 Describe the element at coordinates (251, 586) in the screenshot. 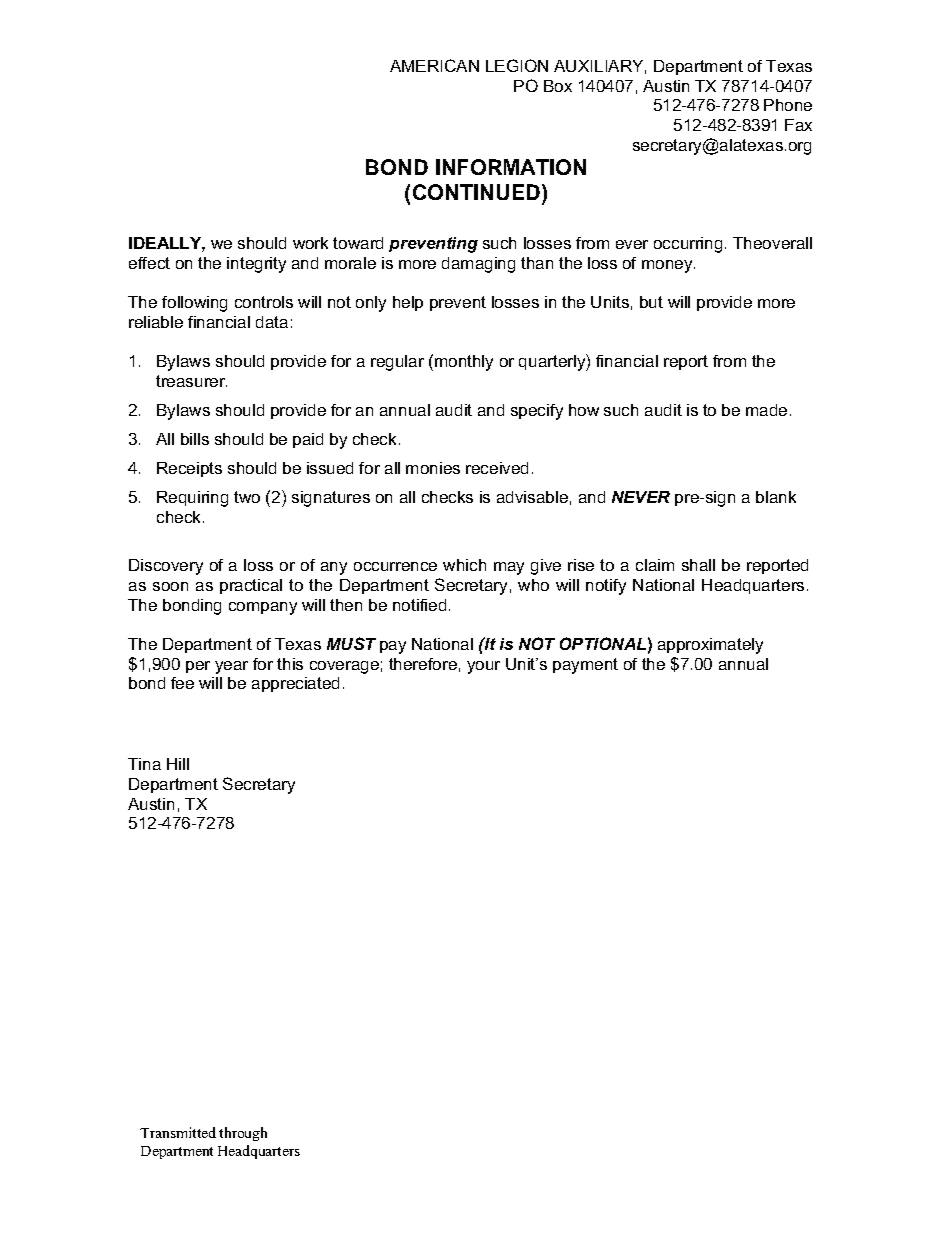

I see `practical` at that location.
